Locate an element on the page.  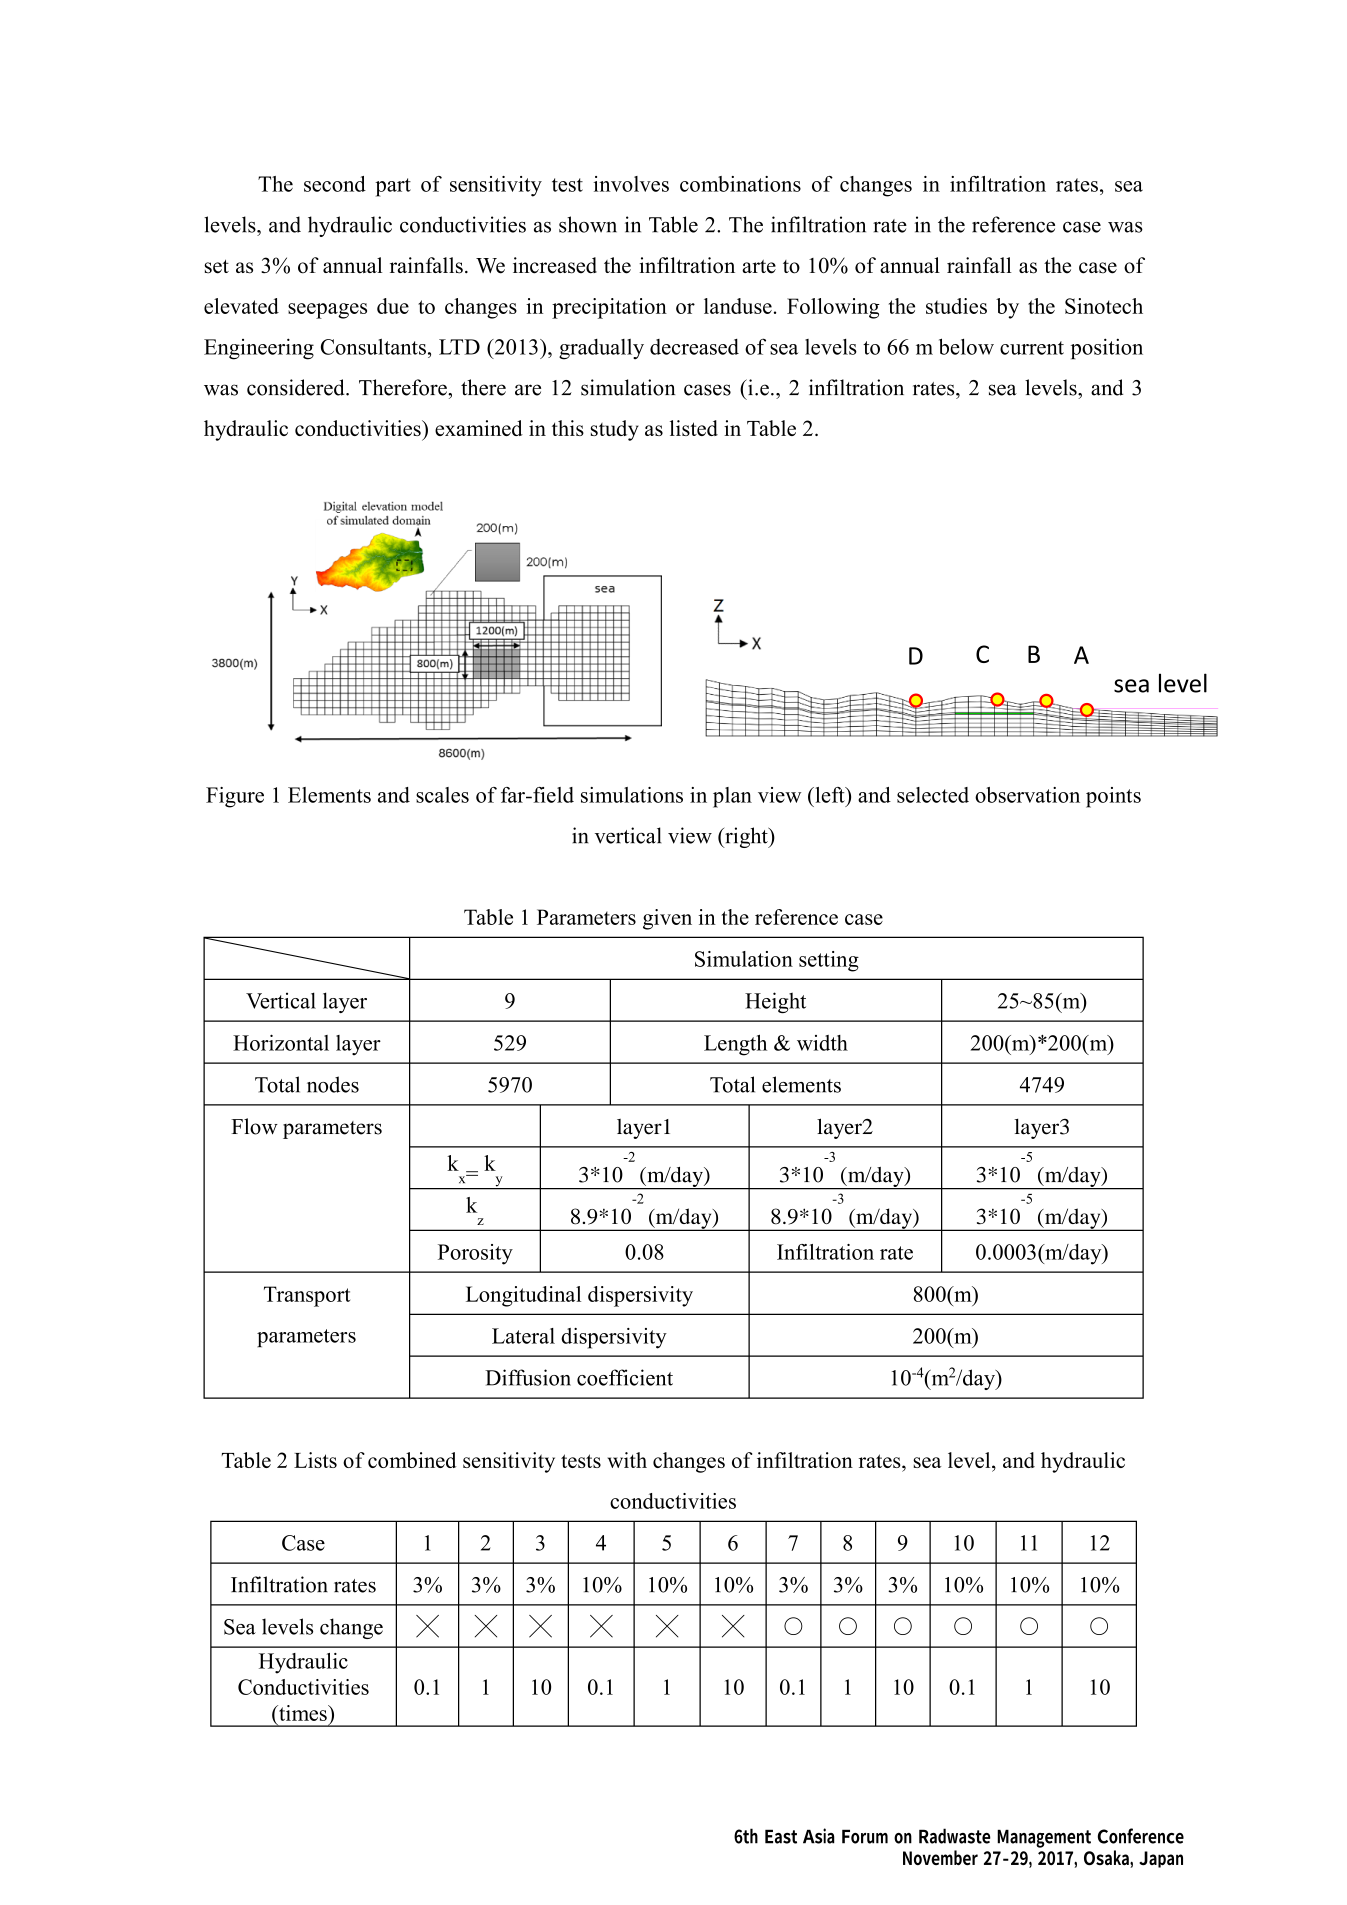
times is located at coordinates (303, 1713).
